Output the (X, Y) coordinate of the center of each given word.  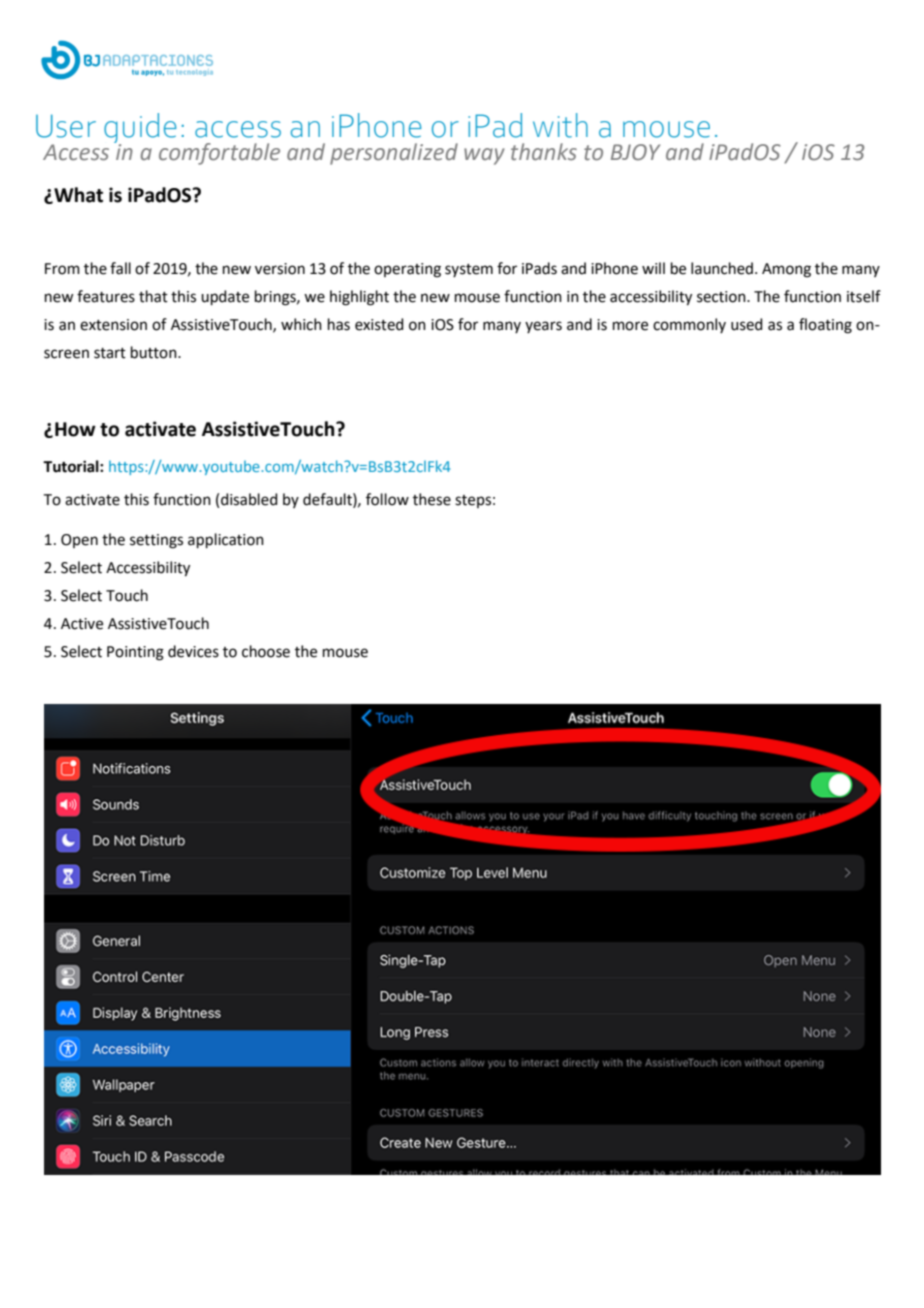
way (484, 156)
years (543, 327)
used (747, 324)
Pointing (135, 653)
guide (140, 130)
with (560, 125)
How (75, 429)
